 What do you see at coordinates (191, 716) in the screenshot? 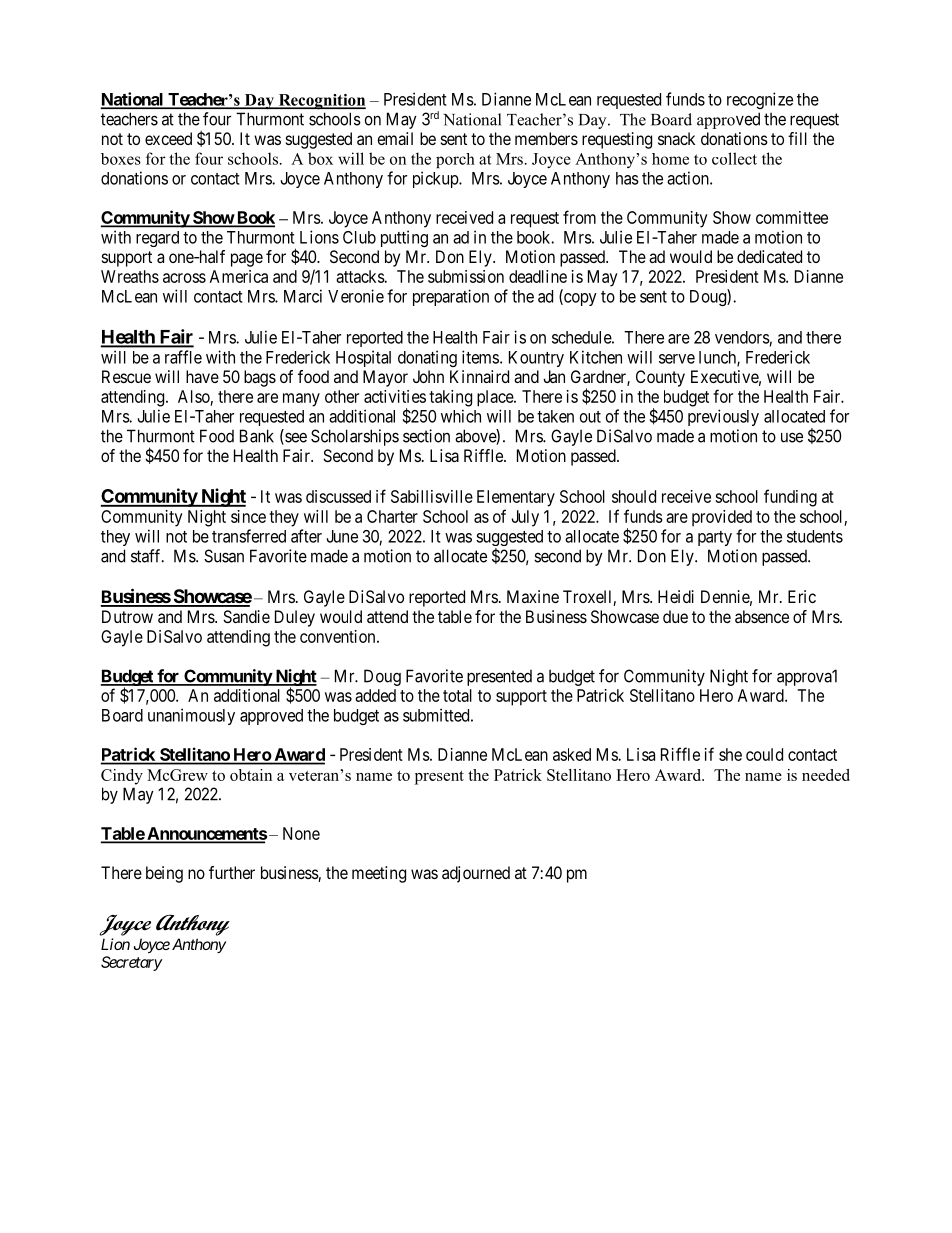
I see `unanimously` at bounding box center [191, 716].
